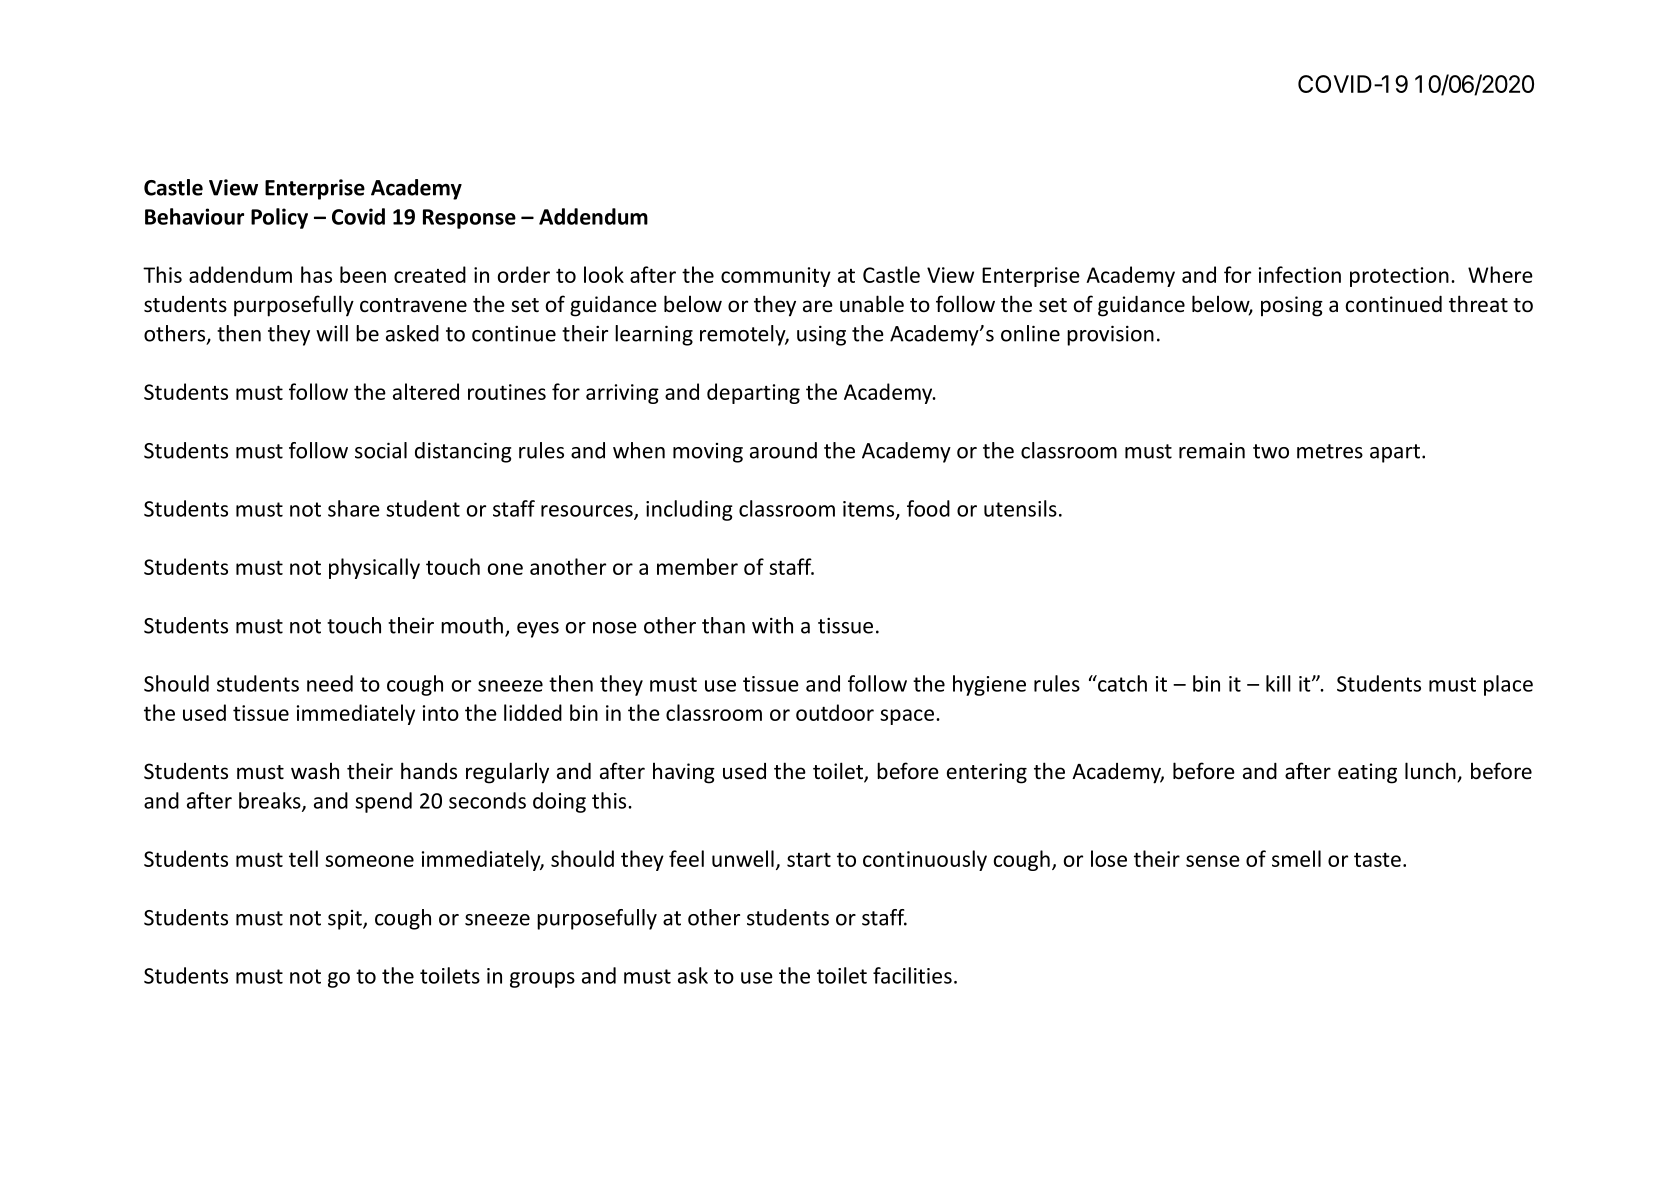 This screenshot has width=1677, height=1186. Describe the element at coordinates (912, 975) in the screenshot. I see `facilities` at that location.
